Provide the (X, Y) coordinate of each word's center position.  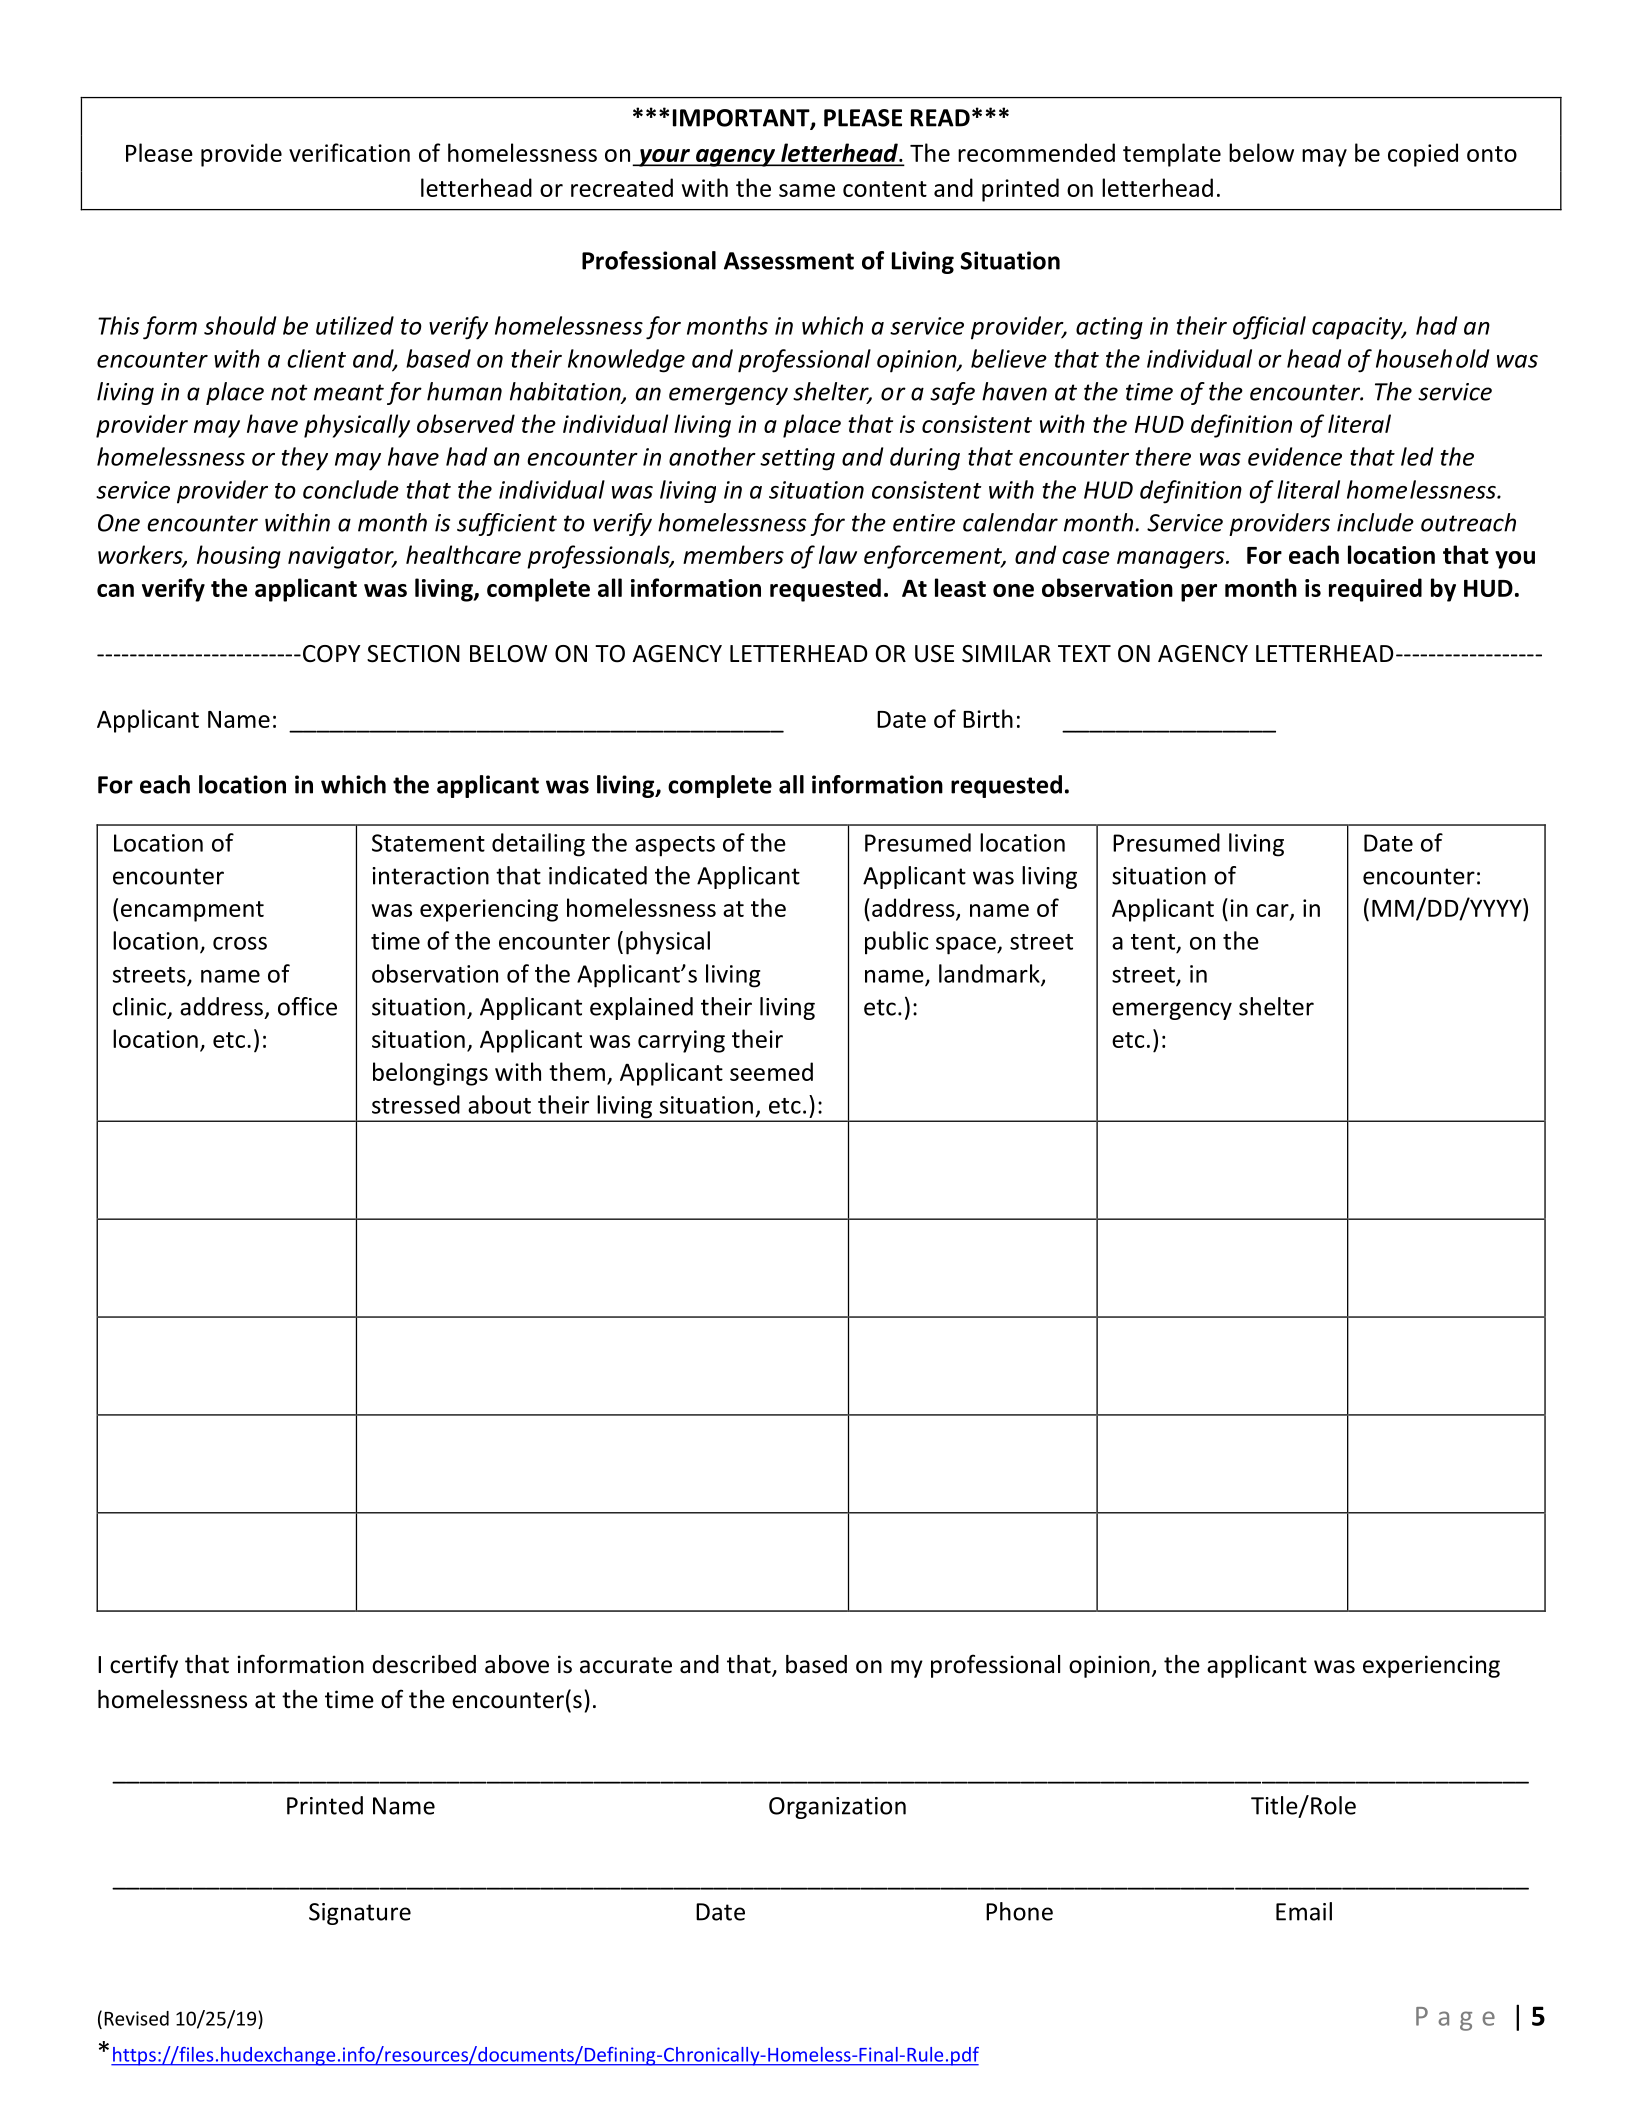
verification (349, 152)
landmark (990, 974)
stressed (416, 1104)
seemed (771, 1071)
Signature (360, 1914)
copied (1423, 155)
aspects (675, 846)
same (807, 190)
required (1375, 590)
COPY (332, 654)
